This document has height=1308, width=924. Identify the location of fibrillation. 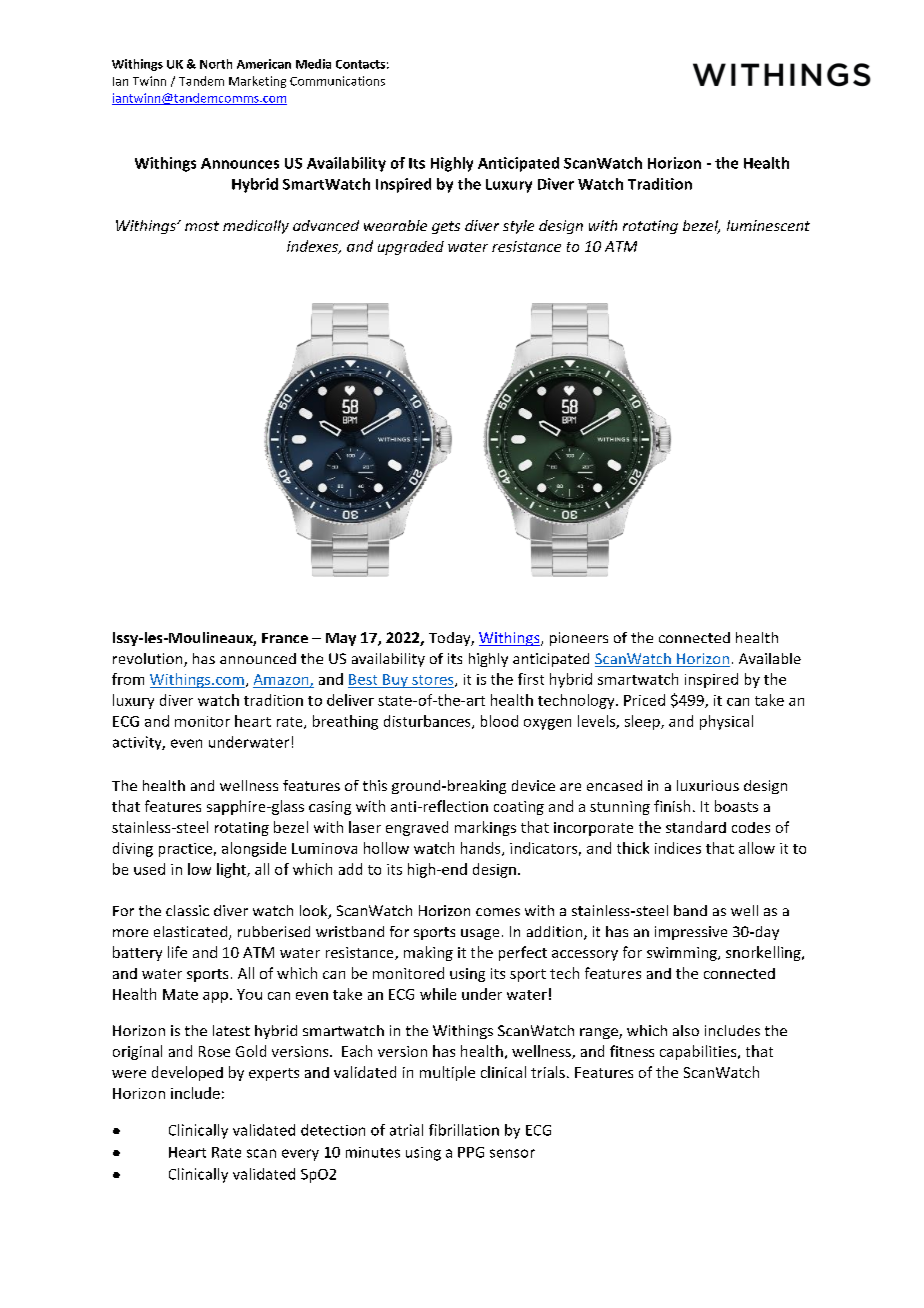
(464, 1130).
